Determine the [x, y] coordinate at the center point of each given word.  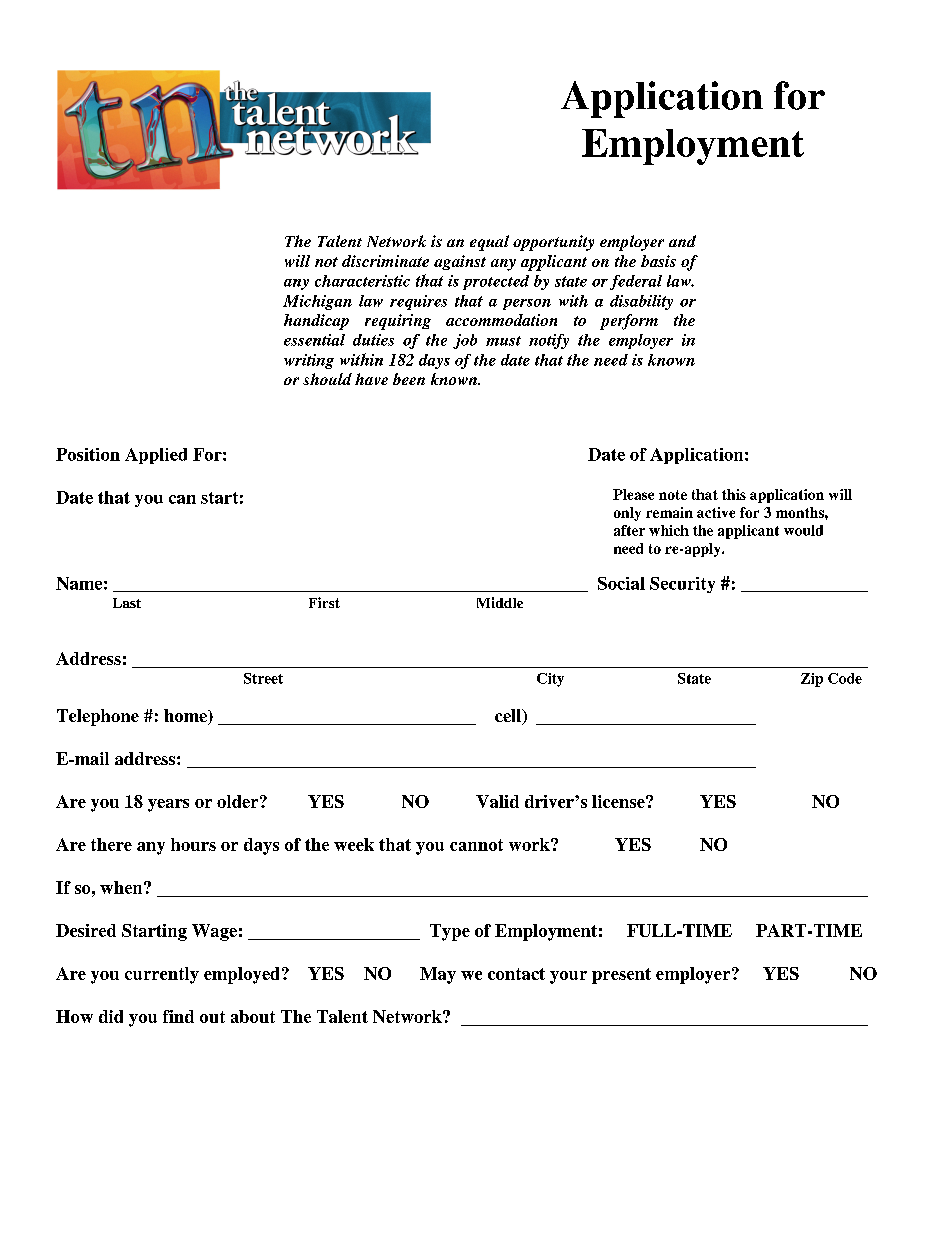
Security [682, 585]
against [460, 262]
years [168, 805]
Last [127, 603]
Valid [497, 801]
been [409, 379]
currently [162, 975]
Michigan [317, 302]
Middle [500, 602]
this [734, 494]
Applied [156, 456]
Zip [812, 680]
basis [658, 261]
